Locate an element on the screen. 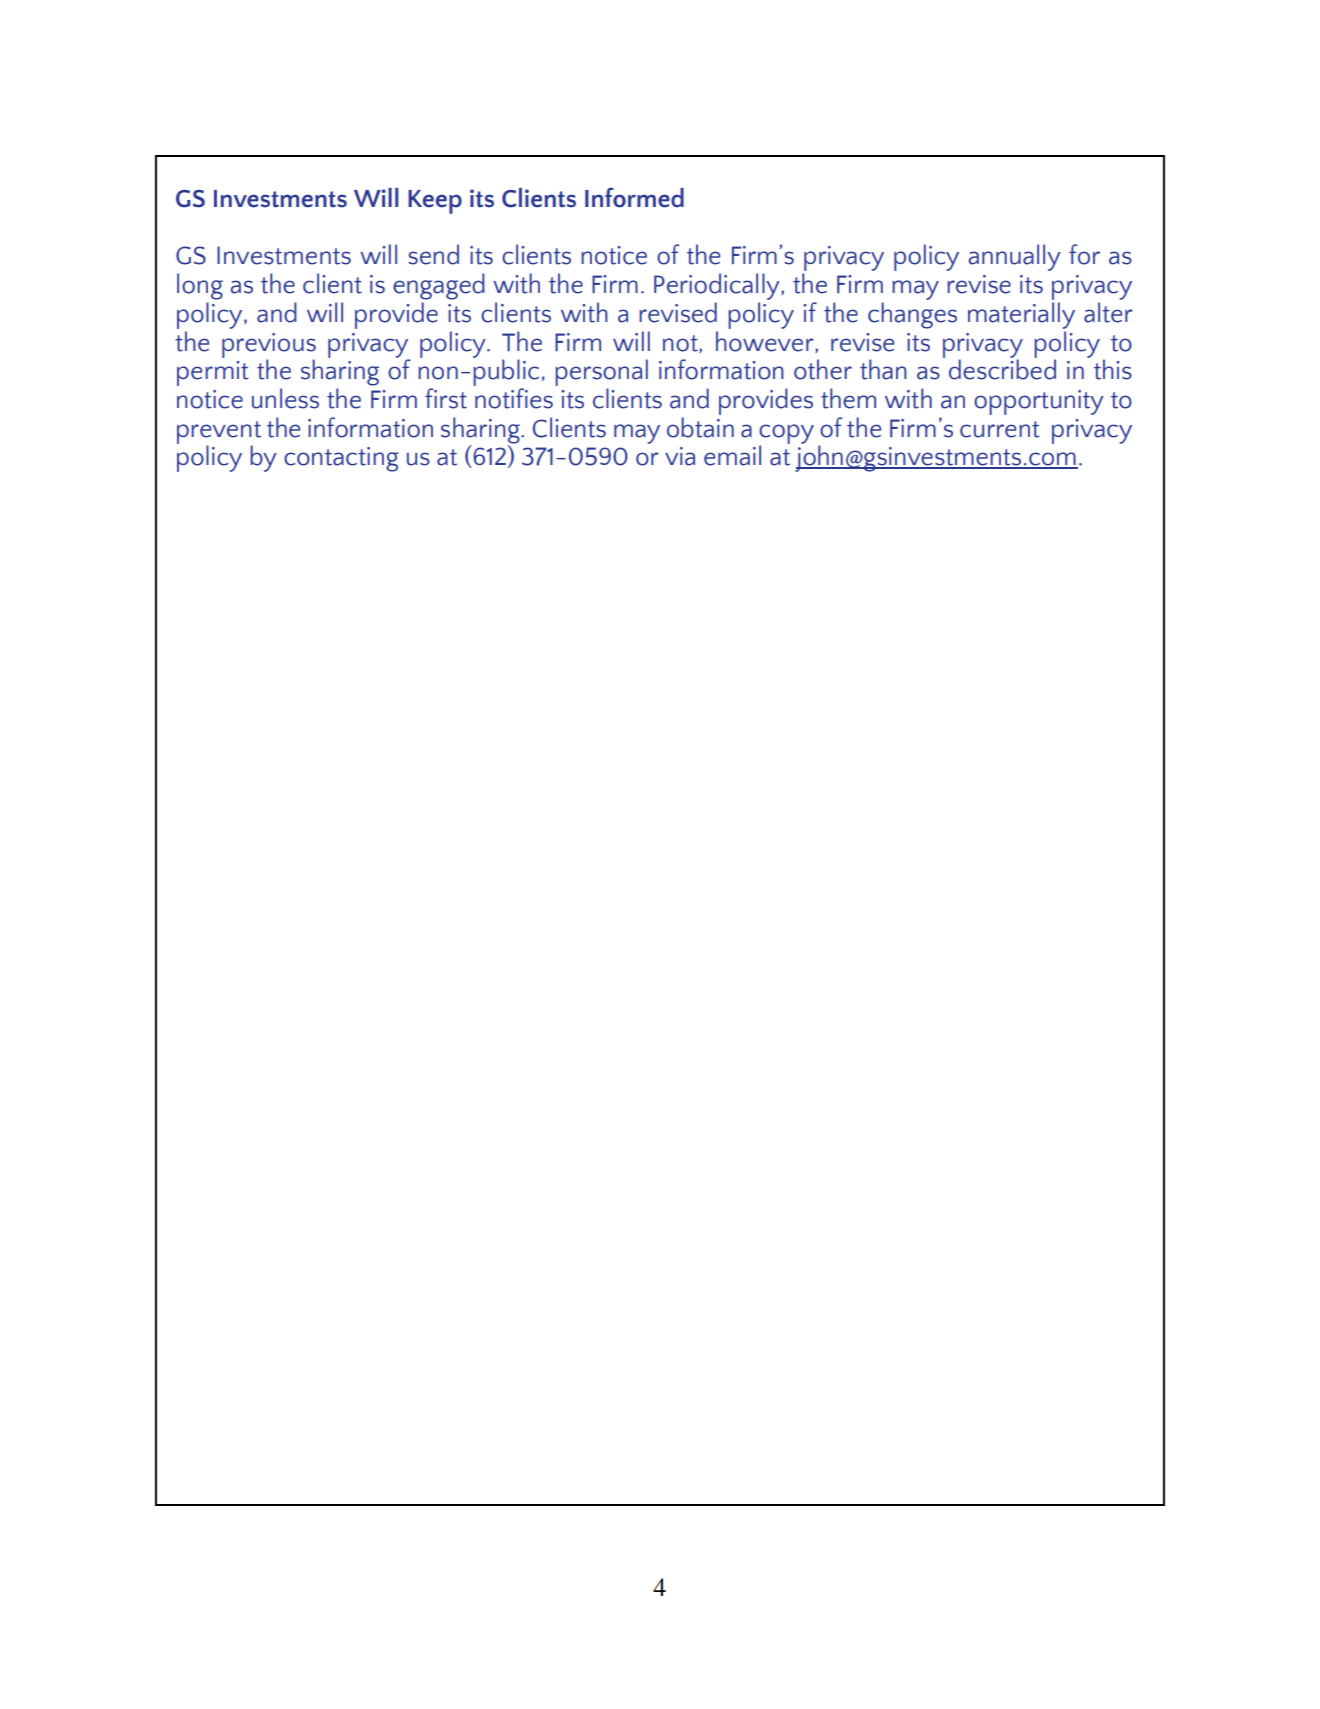 The height and width of the screenshot is (1709, 1320). previous is located at coordinates (269, 346).
